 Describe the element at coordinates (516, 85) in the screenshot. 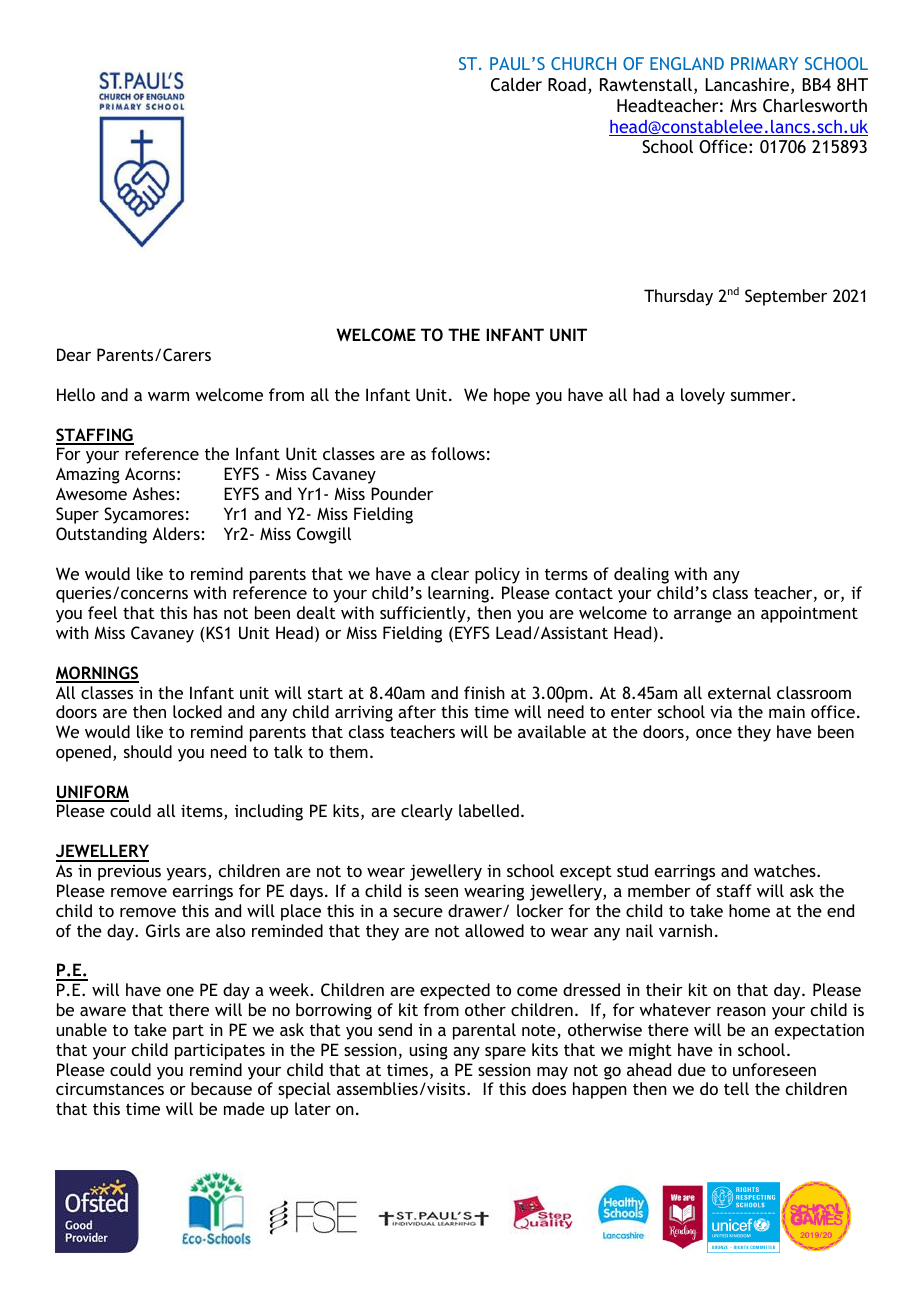

I see `Calder` at that location.
